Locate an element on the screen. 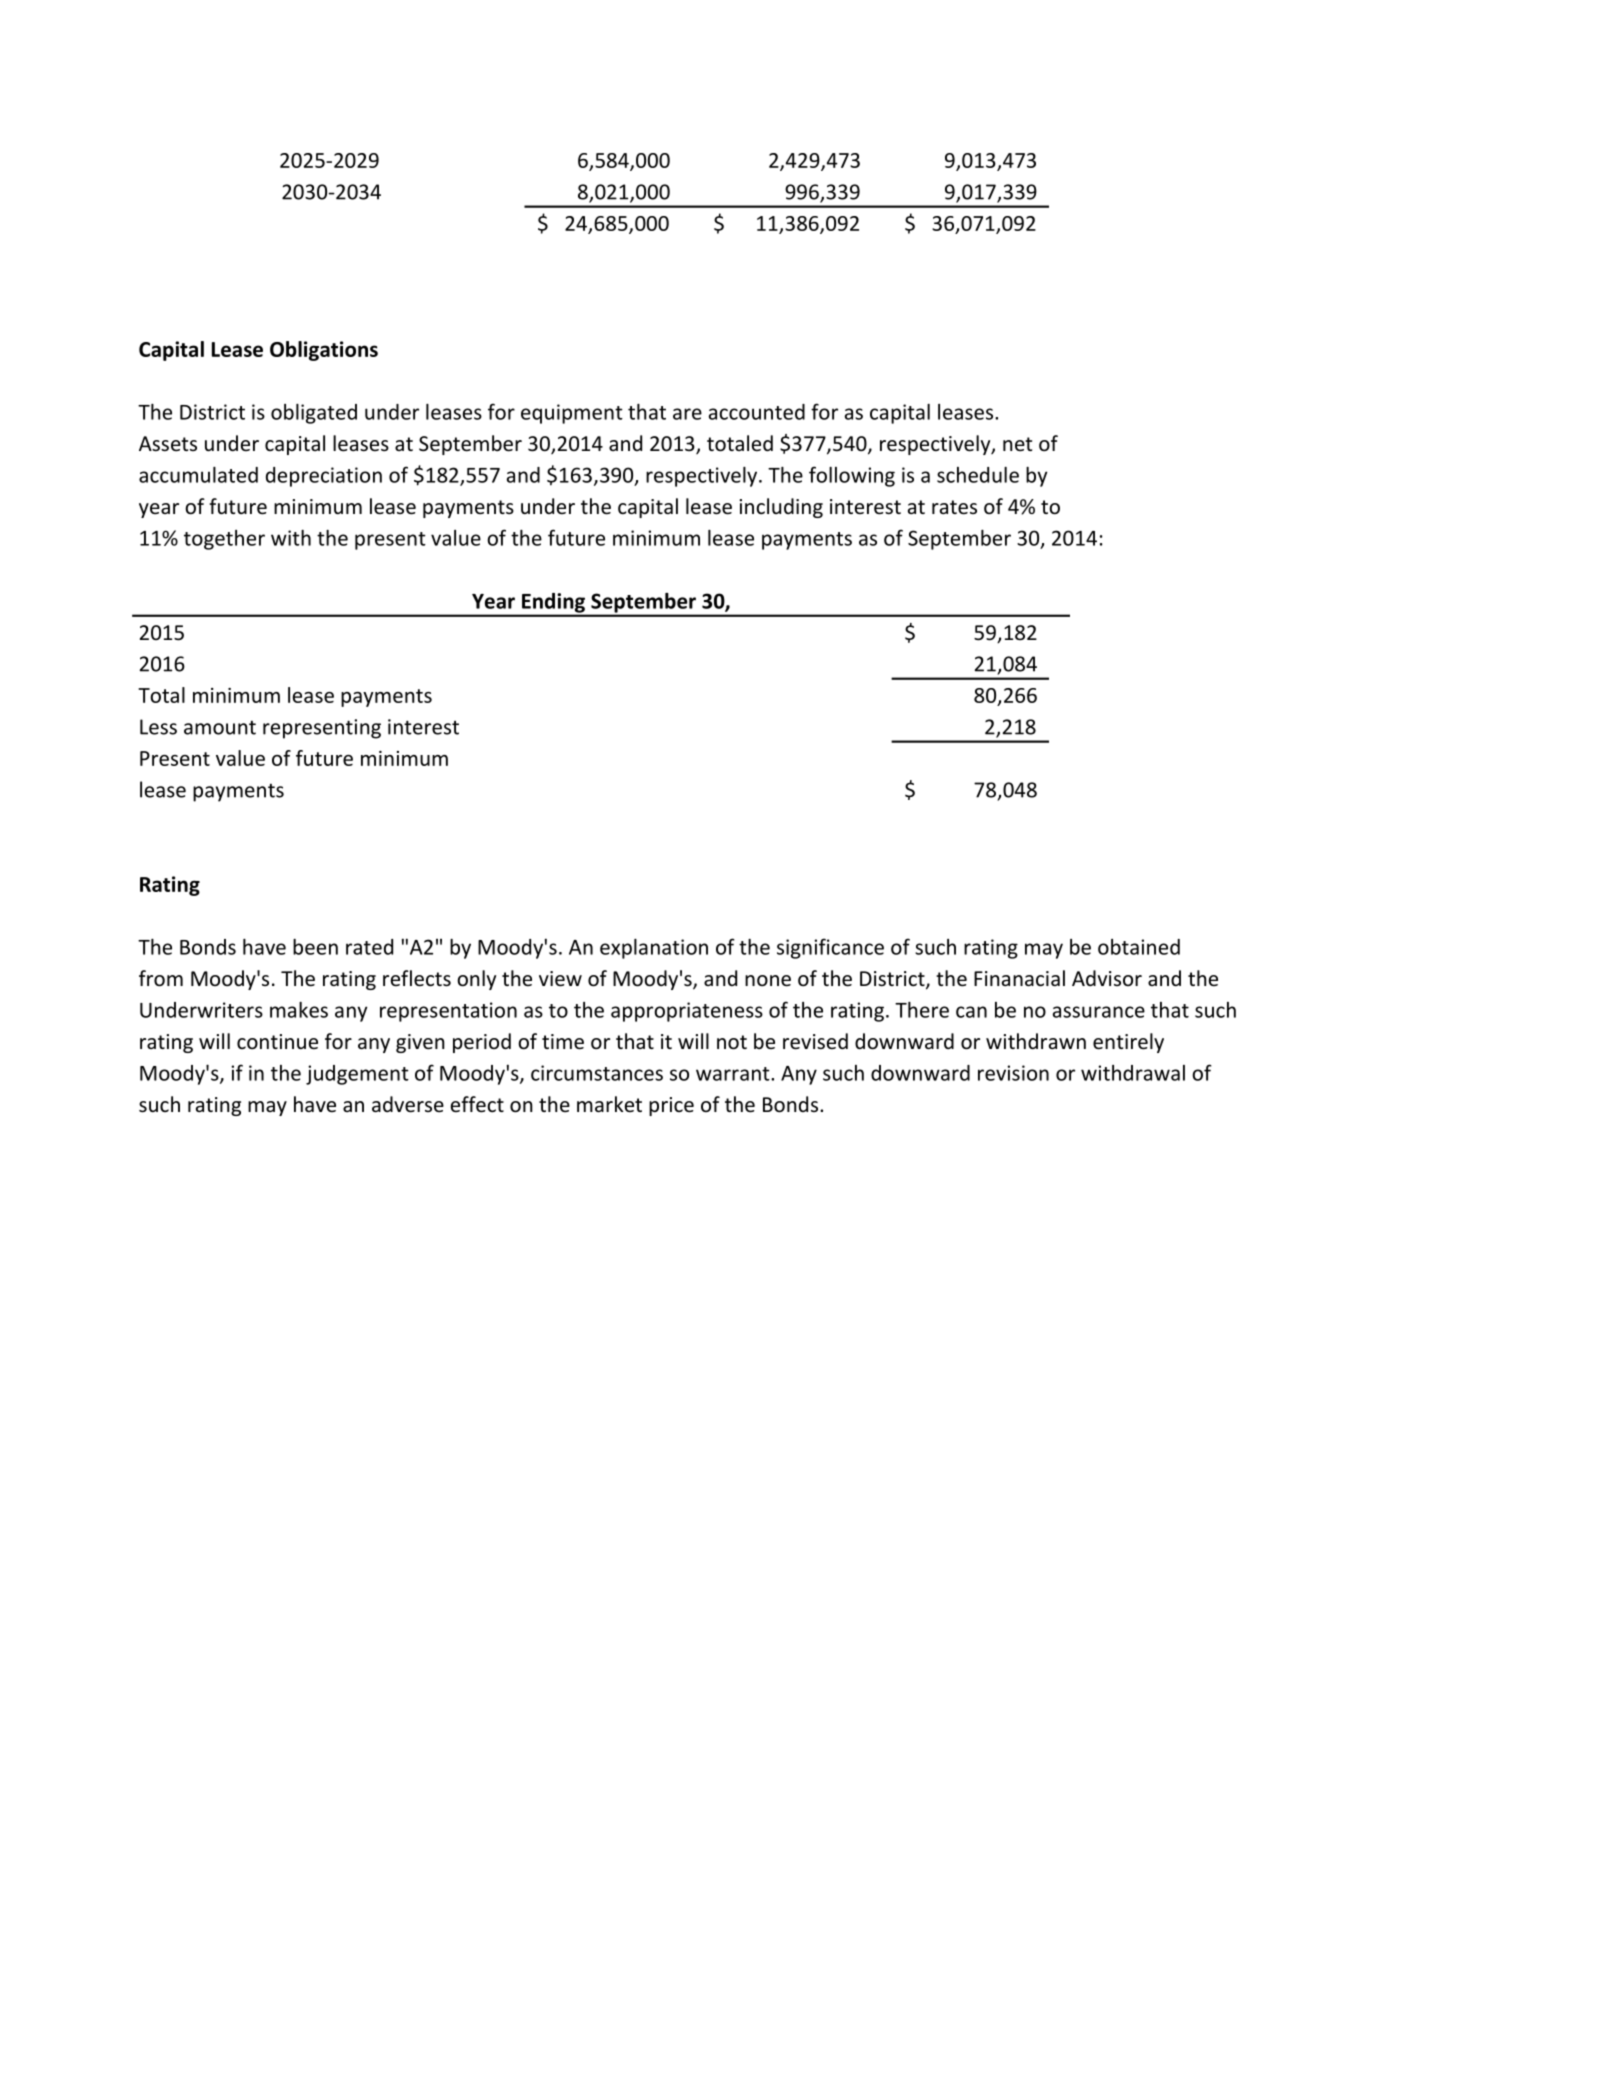 The image size is (1605, 2077). net is located at coordinates (1017, 444).
